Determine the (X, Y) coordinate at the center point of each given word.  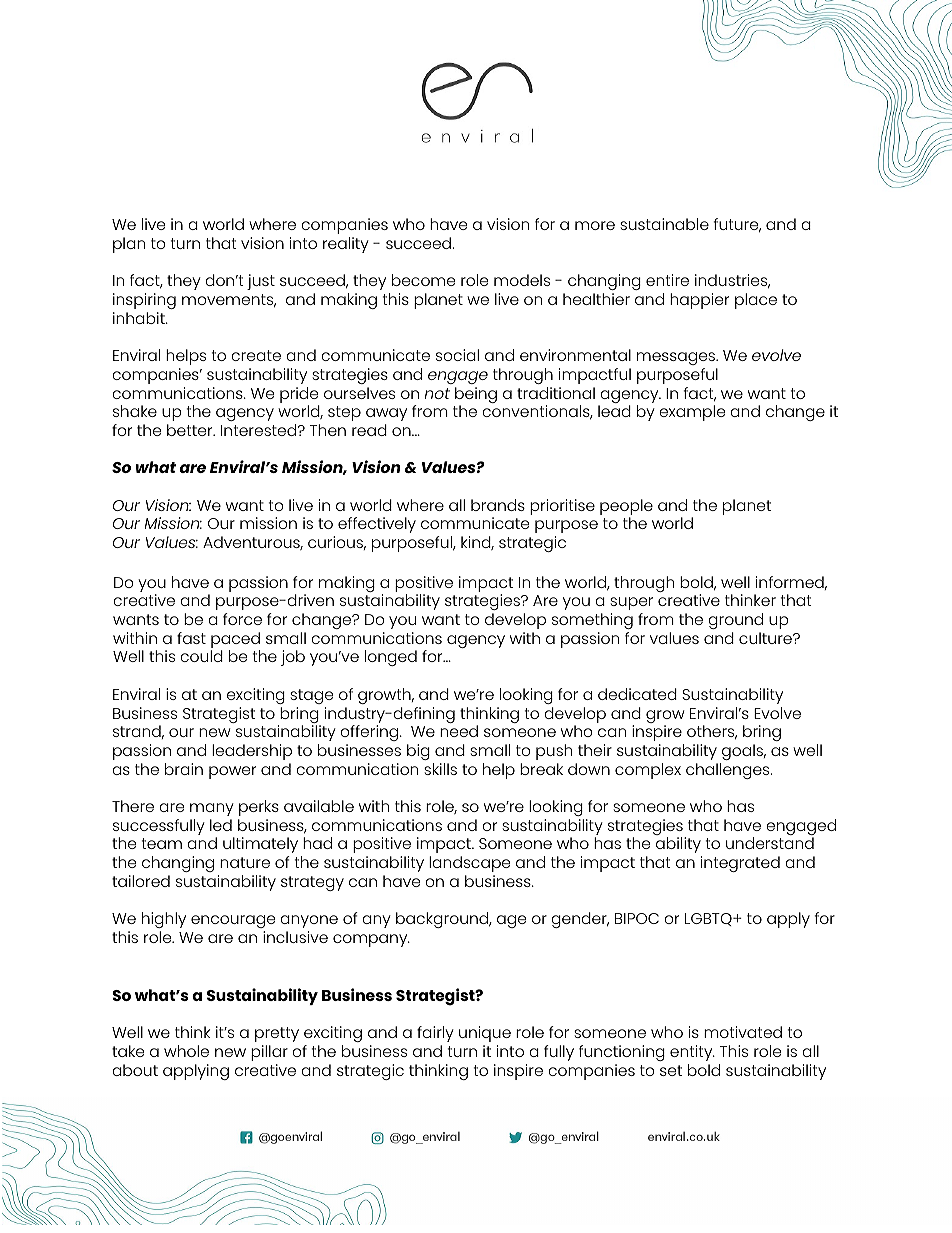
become (423, 280)
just (261, 282)
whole (186, 1051)
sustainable (664, 224)
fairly (435, 1034)
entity (692, 1053)
